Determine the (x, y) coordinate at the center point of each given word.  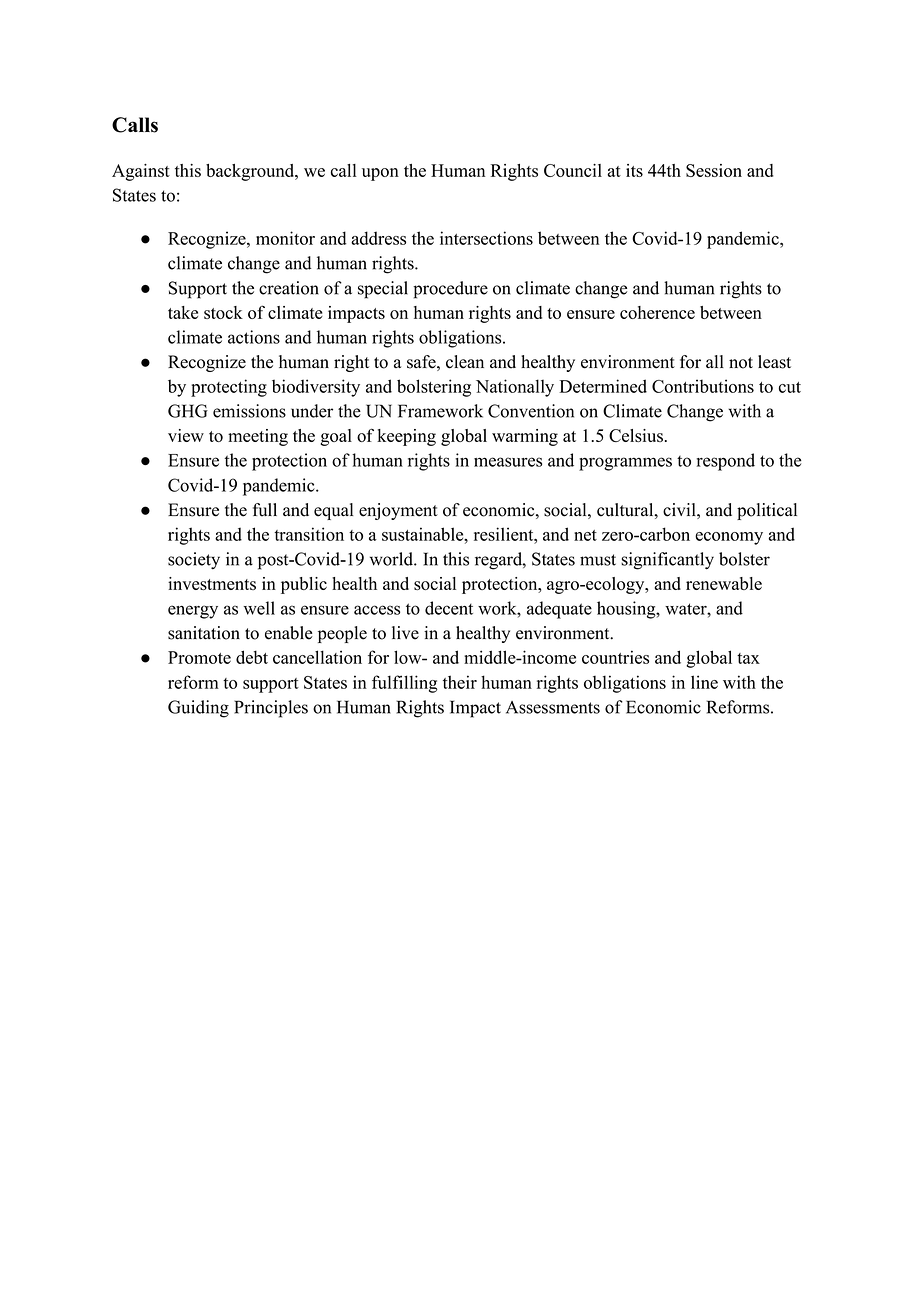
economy (729, 538)
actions (254, 337)
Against (141, 172)
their (460, 682)
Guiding (198, 709)
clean (465, 362)
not (741, 363)
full (265, 510)
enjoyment (398, 511)
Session (714, 170)
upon (380, 174)
